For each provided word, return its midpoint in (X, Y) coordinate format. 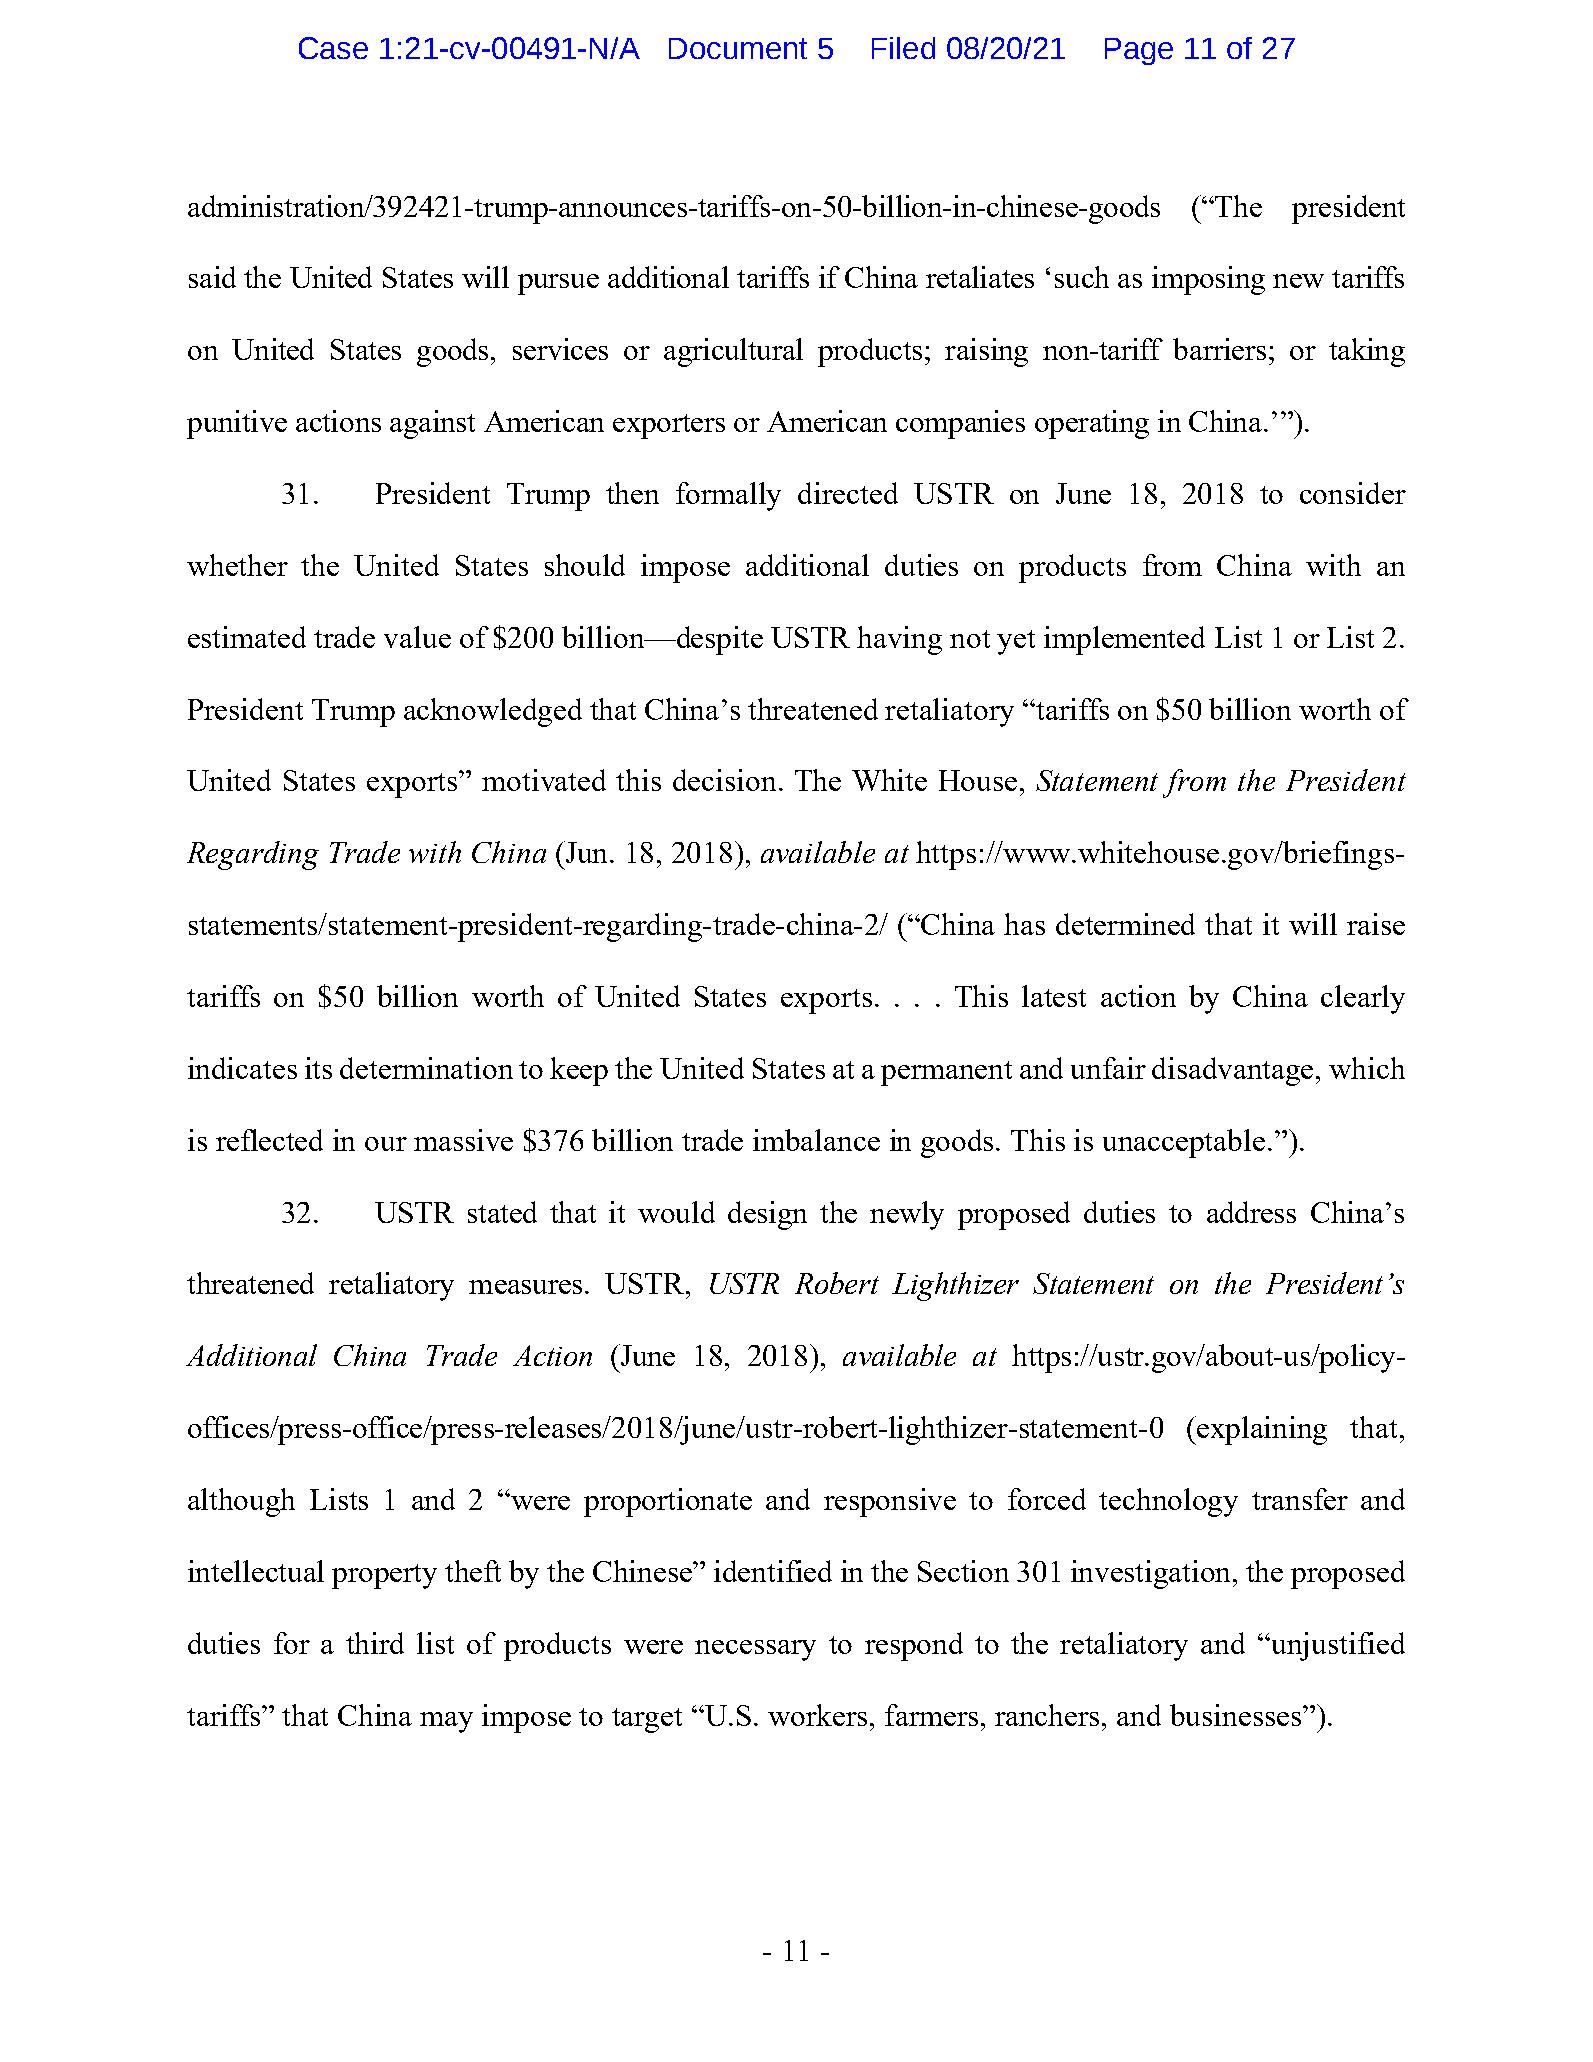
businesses (1235, 1715)
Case (333, 48)
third (375, 1643)
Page (1139, 51)
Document (738, 48)
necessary (755, 1650)
